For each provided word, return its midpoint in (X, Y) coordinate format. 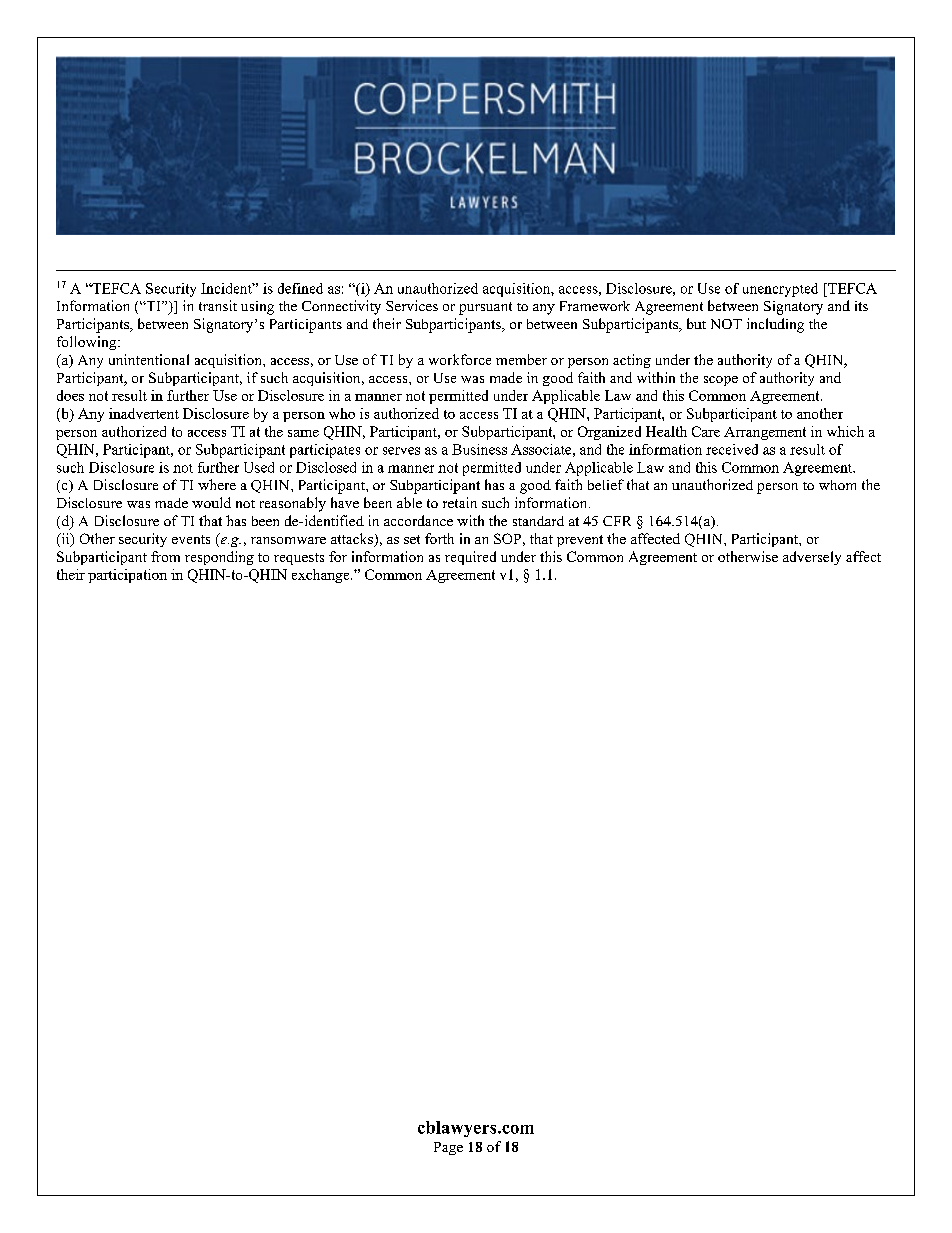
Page (448, 1148)
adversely (812, 558)
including (775, 325)
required (470, 558)
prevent (580, 541)
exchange (322, 576)
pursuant (485, 308)
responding (219, 558)
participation (127, 576)
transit (218, 305)
